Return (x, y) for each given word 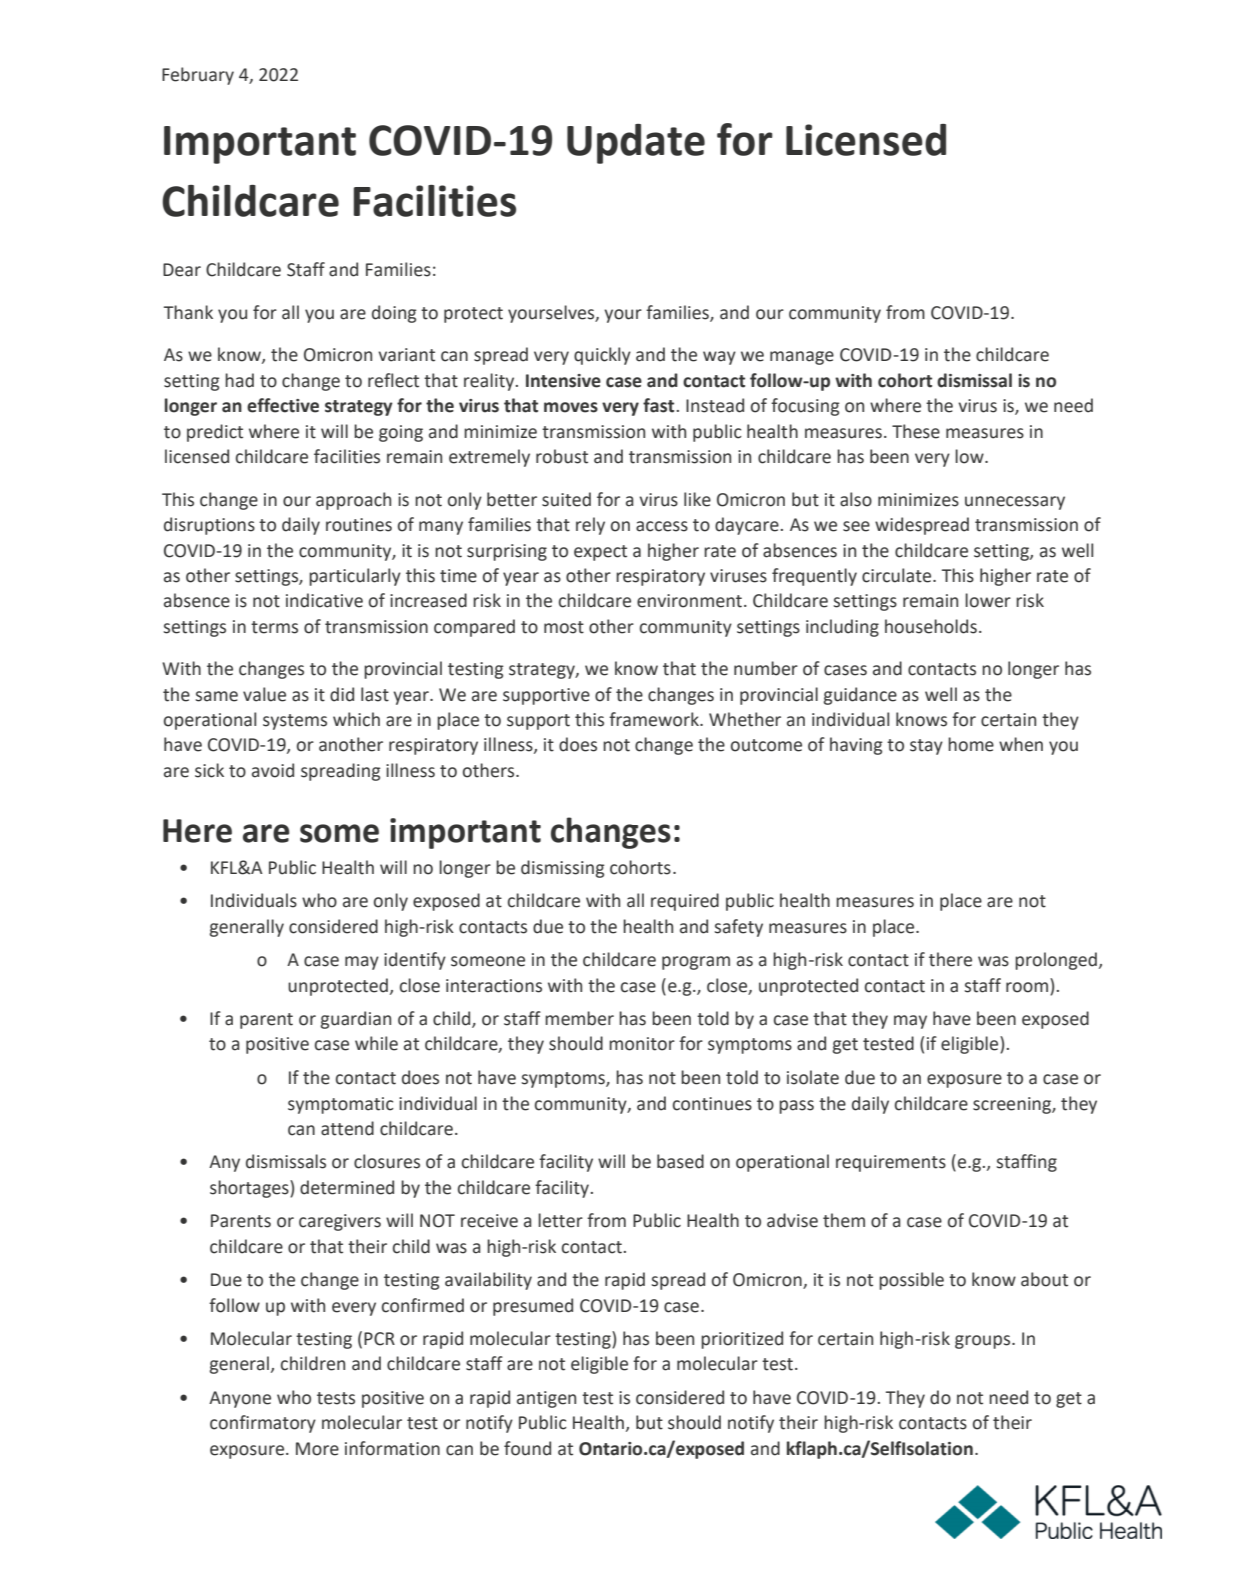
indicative (324, 600)
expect (600, 553)
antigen (546, 1399)
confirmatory (263, 1424)
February (198, 76)
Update (636, 144)
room (1027, 987)
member (579, 1018)
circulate (898, 575)
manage (802, 358)
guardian (356, 1020)
